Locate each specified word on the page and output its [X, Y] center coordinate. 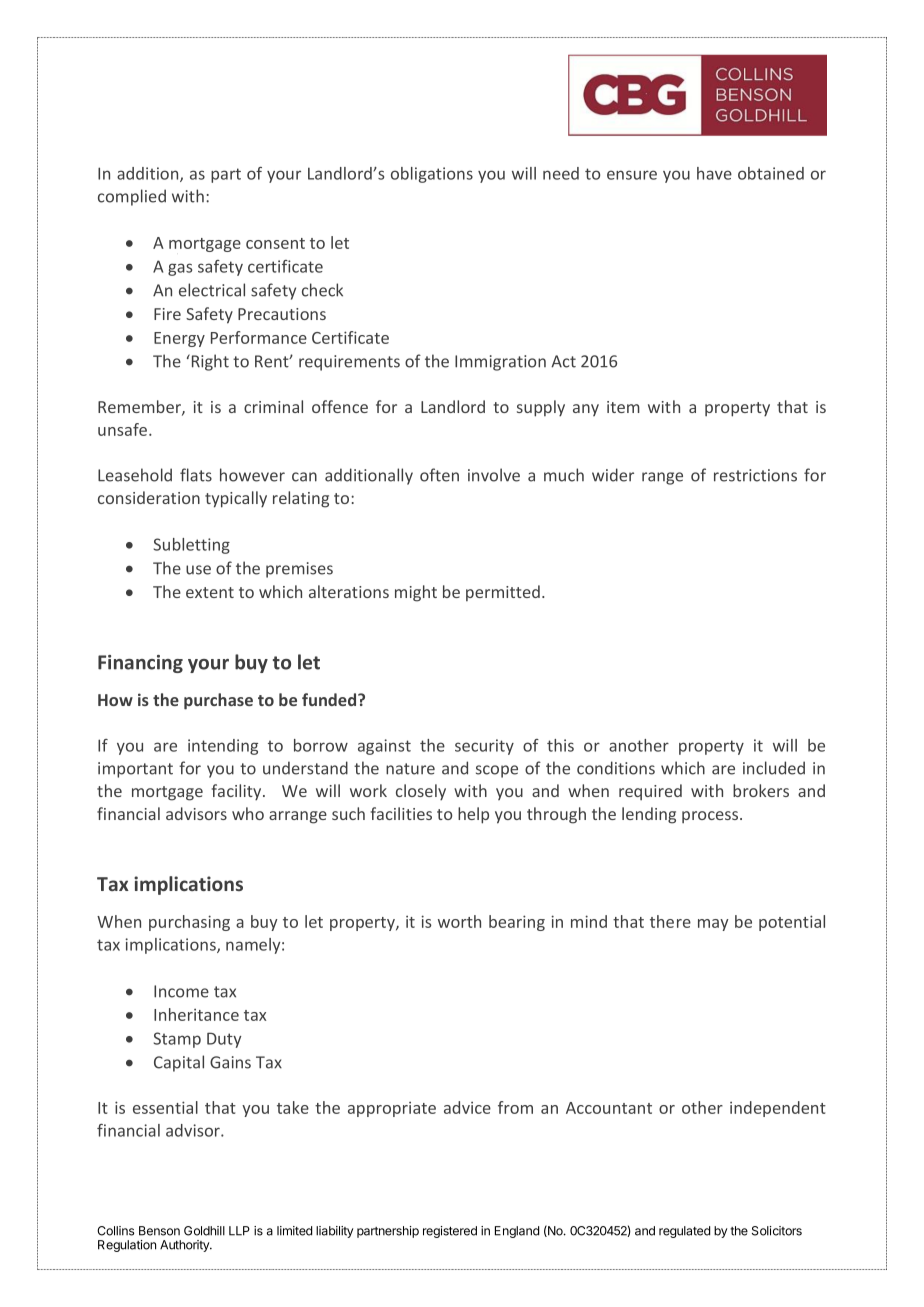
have [714, 173]
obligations [432, 175]
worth [459, 921]
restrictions [755, 475]
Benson [159, 1231]
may [713, 925]
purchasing [189, 923]
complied [132, 197]
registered [450, 1232]
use [198, 570]
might [416, 593]
